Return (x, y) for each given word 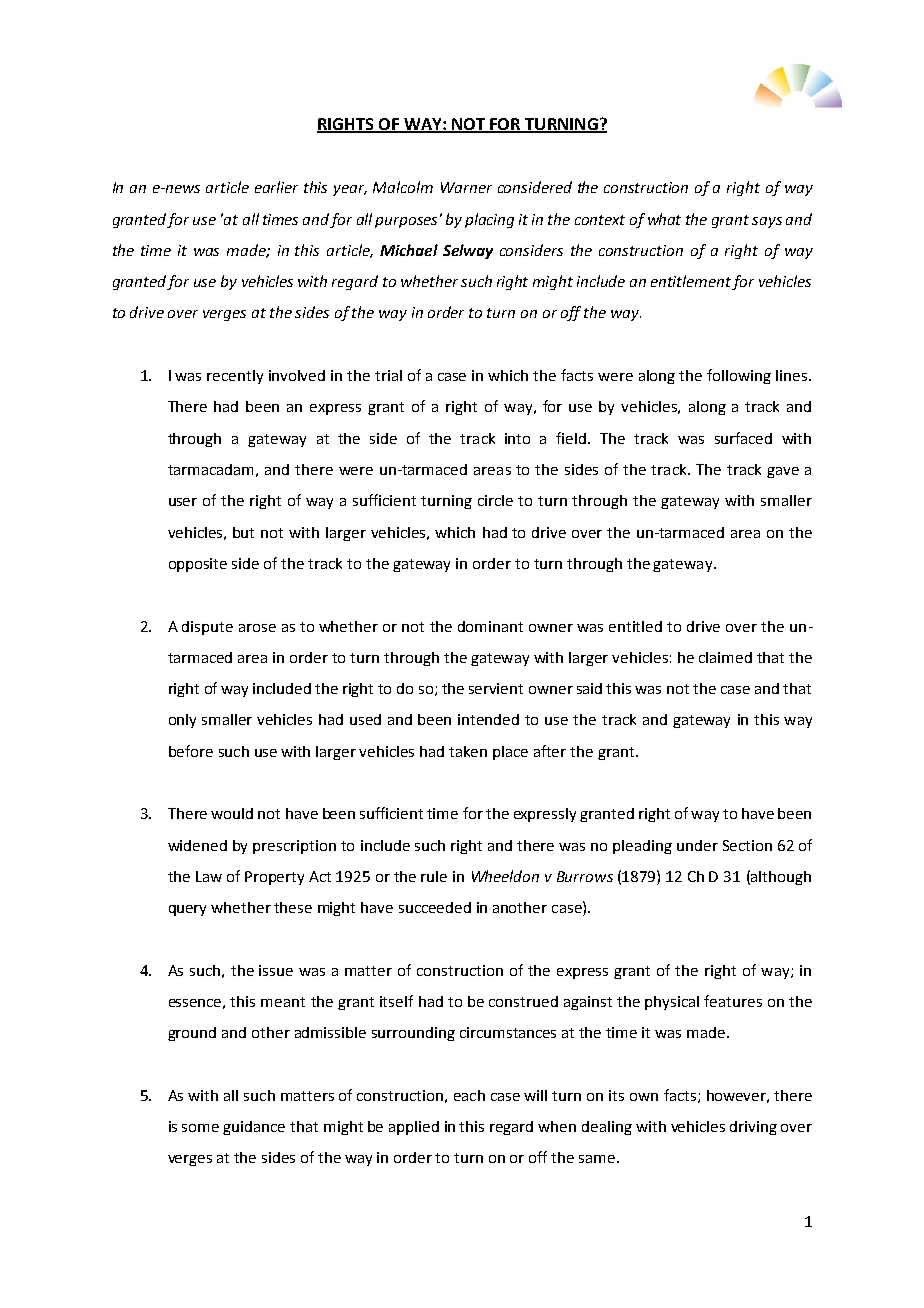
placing (489, 220)
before (191, 751)
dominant (490, 626)
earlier (276, 187)
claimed (725, 657)
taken (468, 751)
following (739, 376)
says (767, 222)
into (517, 438)
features (733, 1001)
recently (235, 377)
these (293, 907)
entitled (635, 626)
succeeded (435, 907)
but (243, 532)
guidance (254, 1128)
